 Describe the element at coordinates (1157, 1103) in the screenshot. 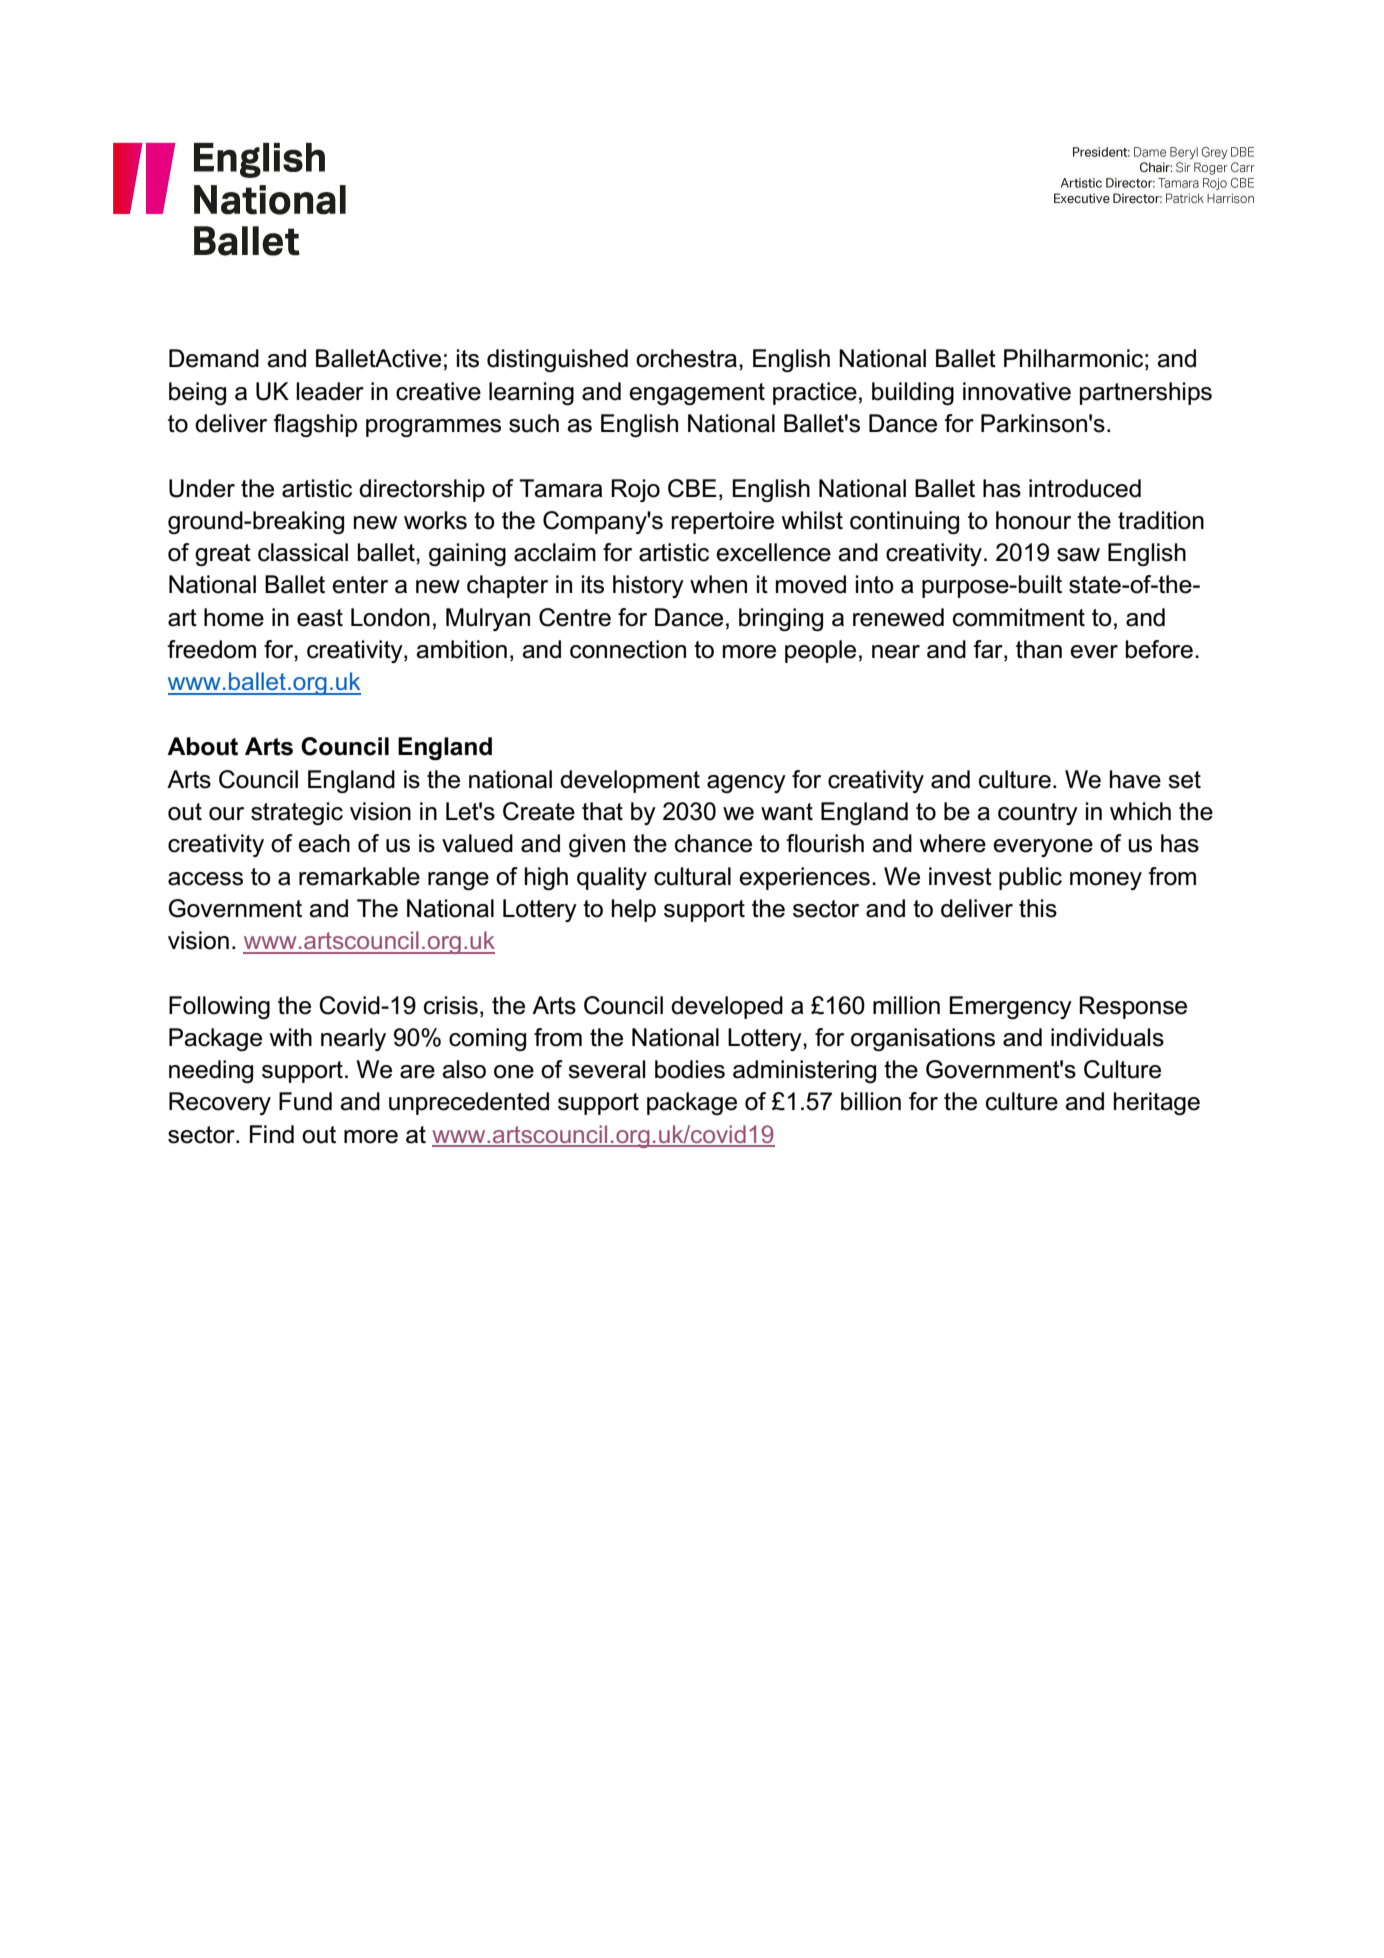

I see `heritage` at that location.
